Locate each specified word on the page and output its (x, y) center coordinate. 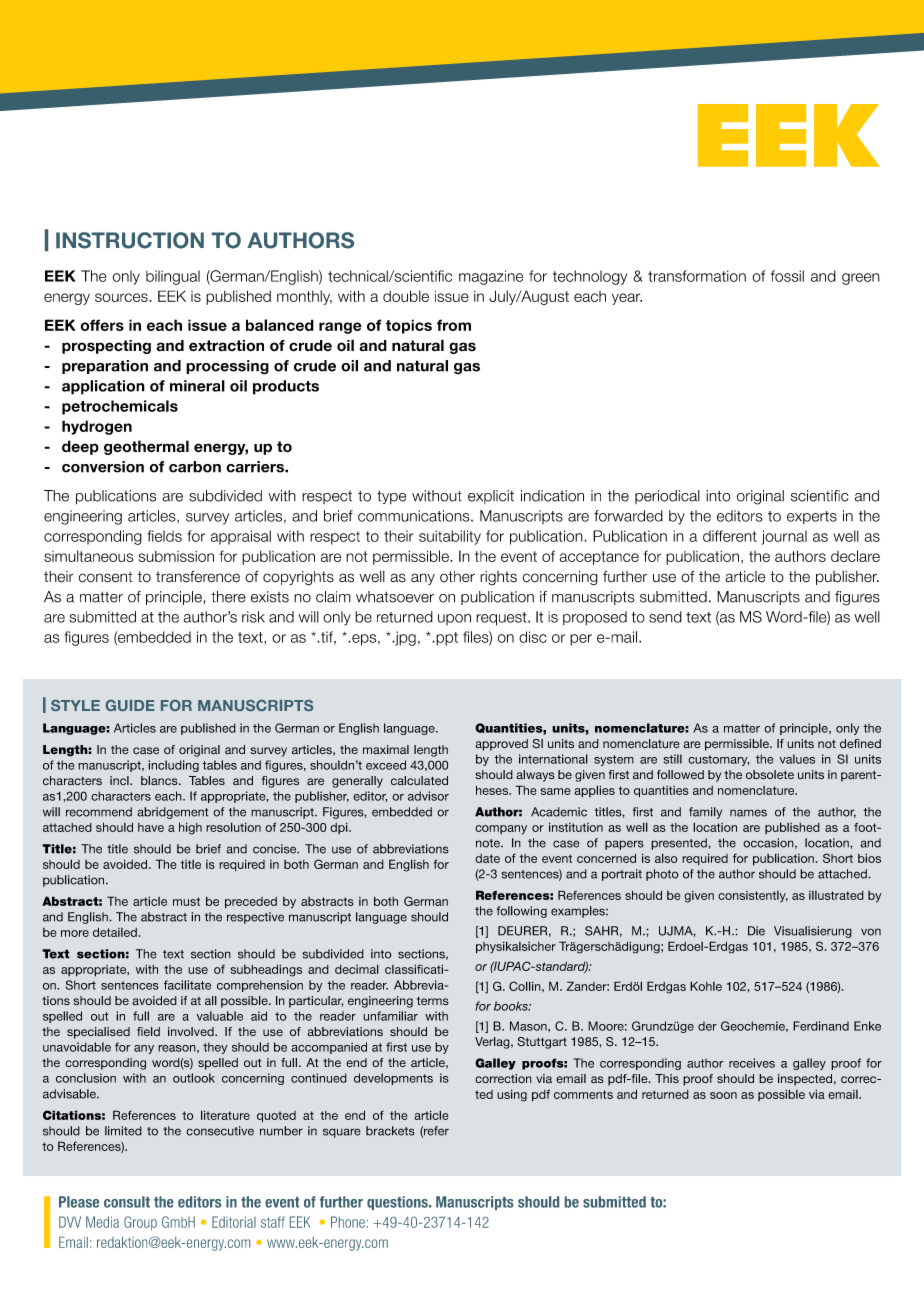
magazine (491, 277)
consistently (753, 896)
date (487, 858)
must (186, 901)
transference (198, 577)
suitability (450, 537)
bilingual (173, 277)
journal (784, 537)
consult (127, 1202)
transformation (697, 276)
